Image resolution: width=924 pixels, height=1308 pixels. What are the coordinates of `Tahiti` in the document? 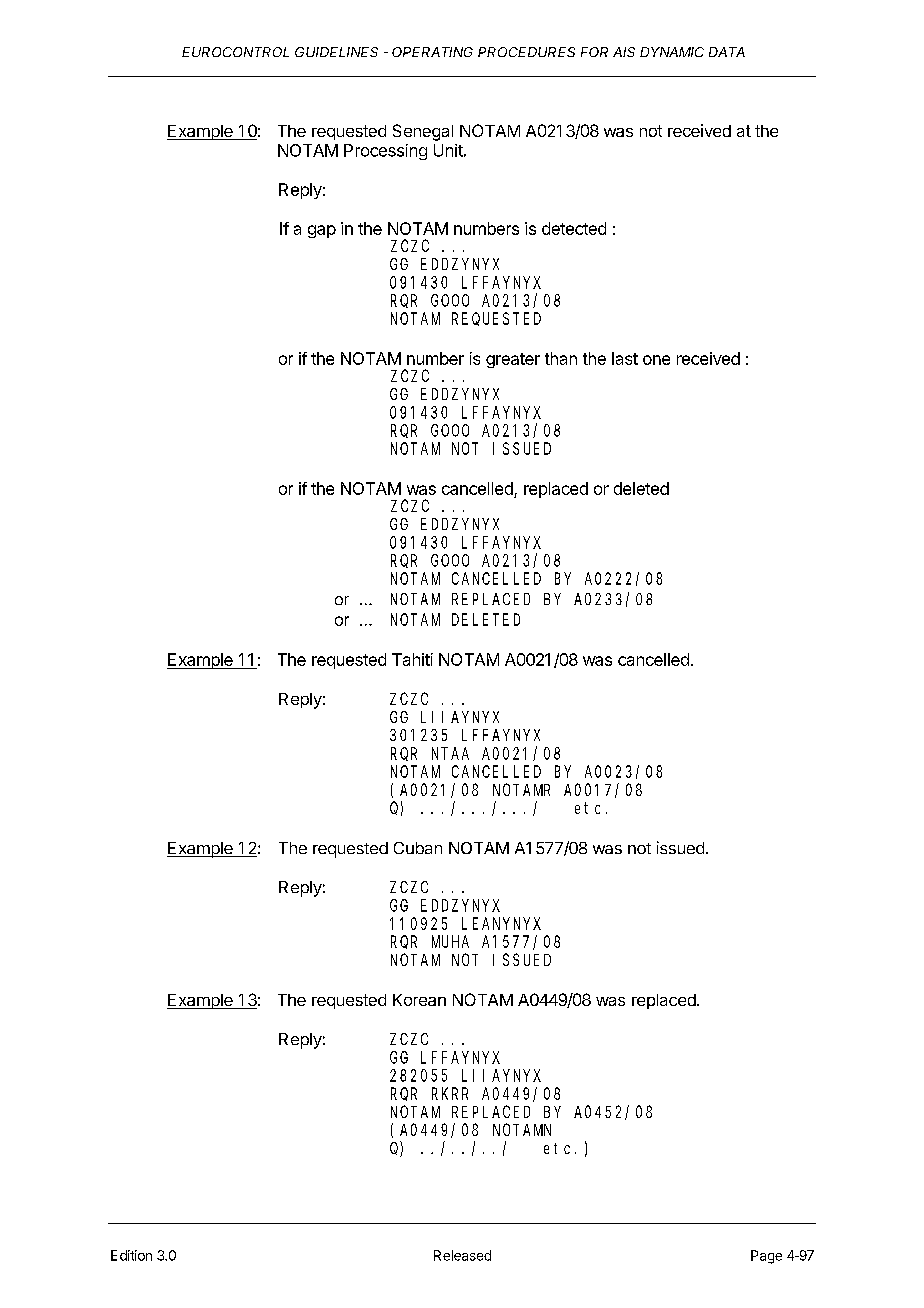 It's located at (412, 659).
